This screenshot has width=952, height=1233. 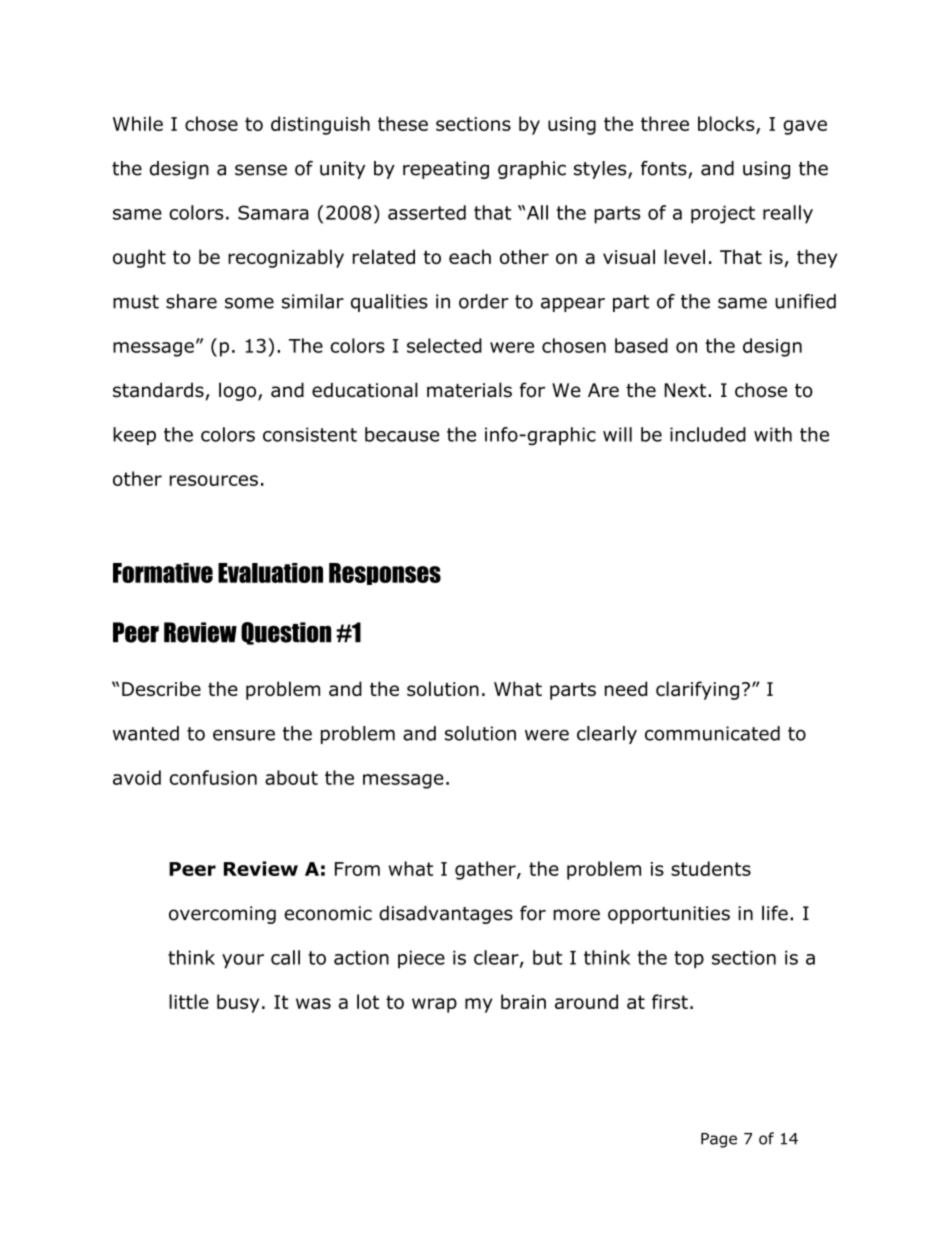 I want to click on sense, so click(x=261, y=170).
